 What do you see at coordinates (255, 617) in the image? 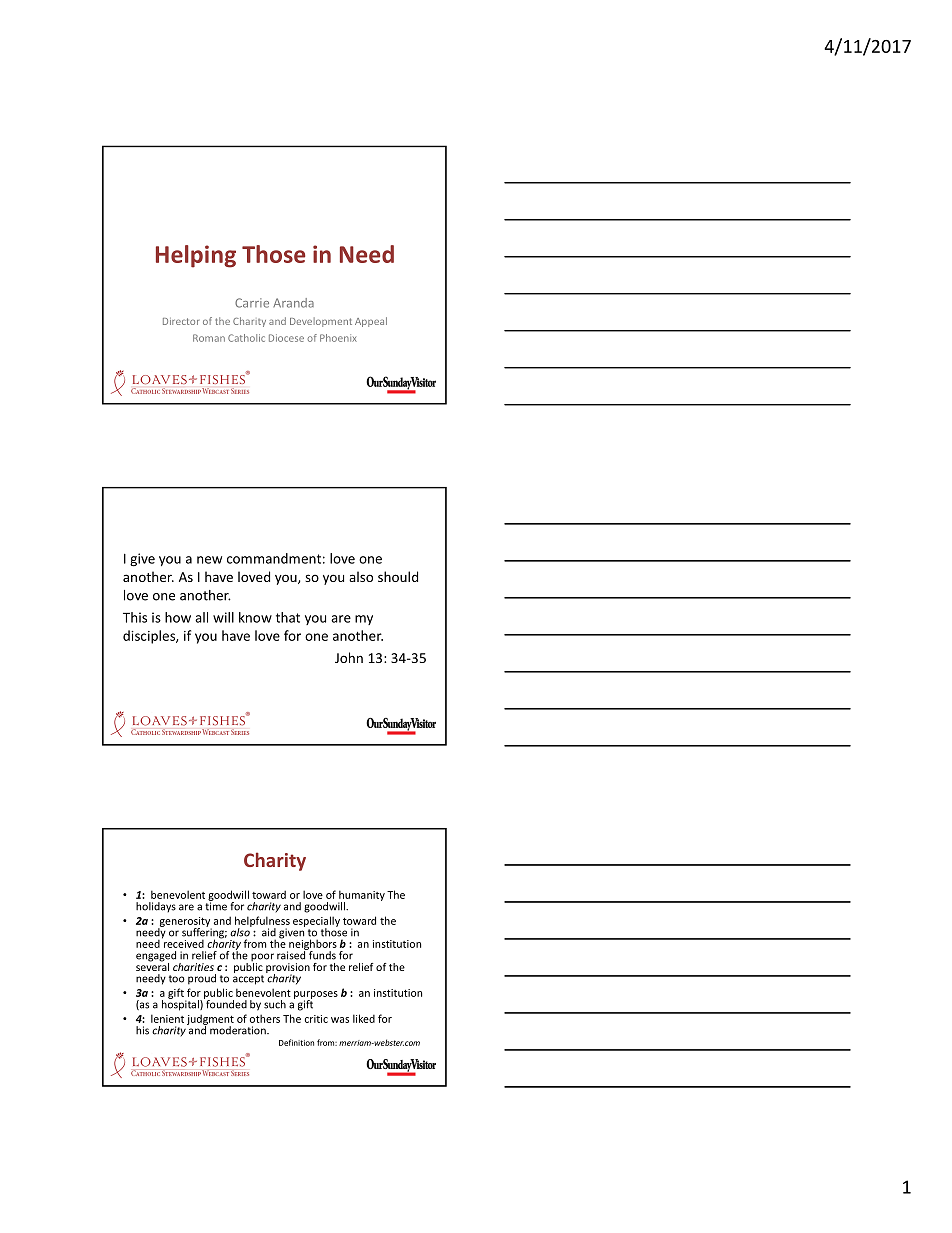
I see `know` at bounding box center [255, 617].
